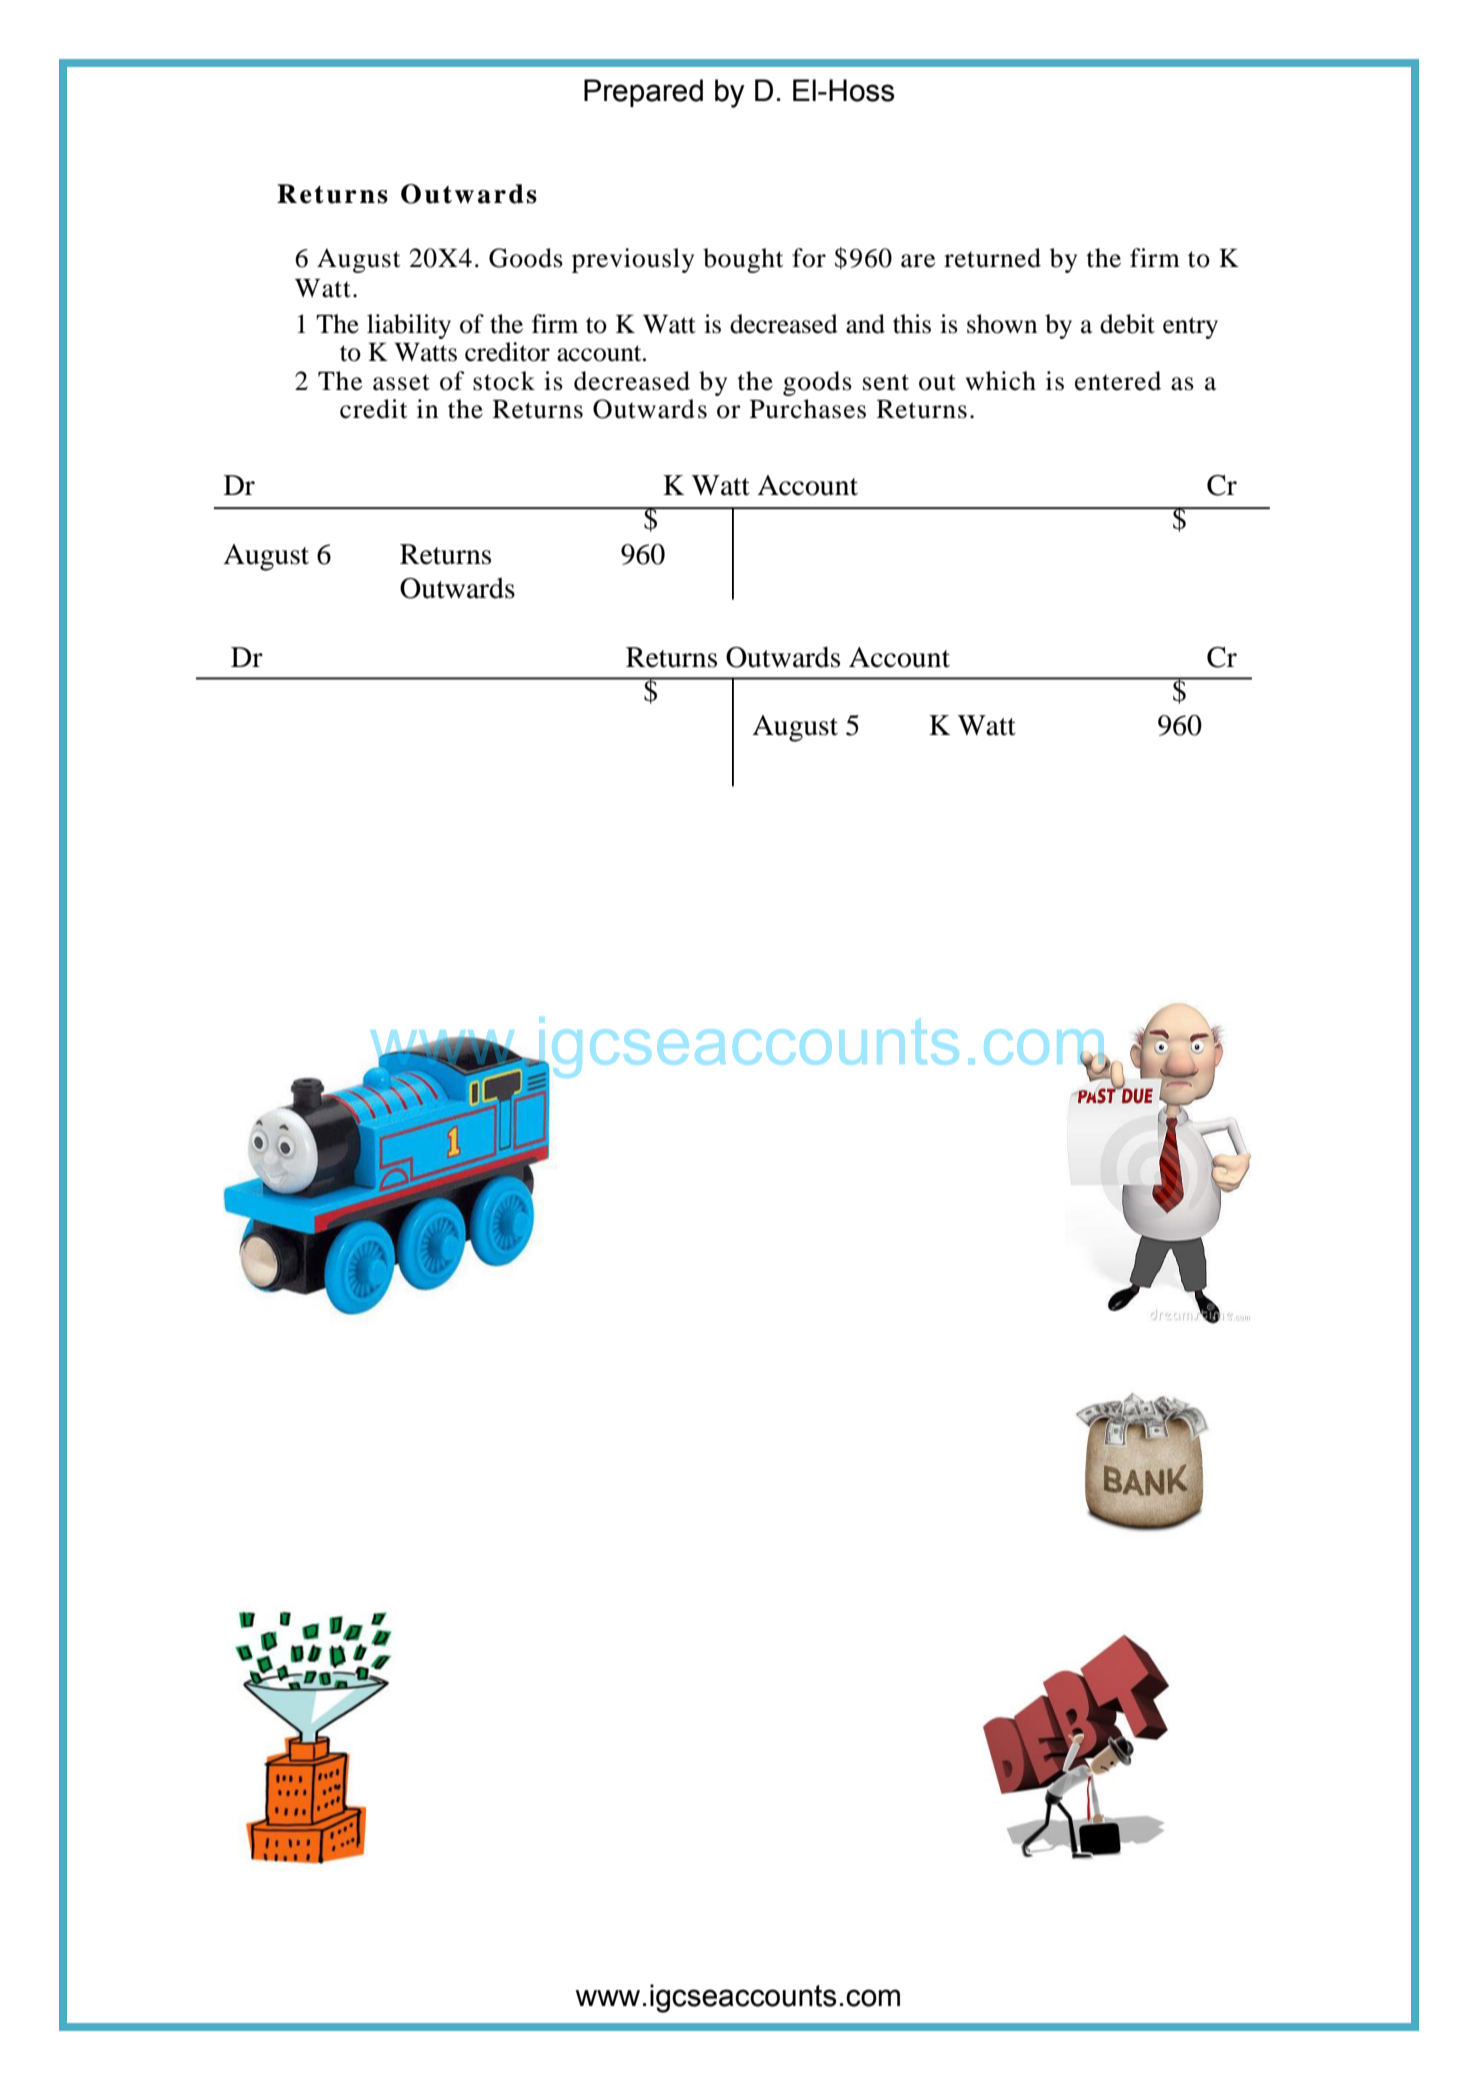 The height and width of the screenshot is (2090, 1478). Describe the element at coordinates (809, 258) in the screenshot. I see `for` at that location.
